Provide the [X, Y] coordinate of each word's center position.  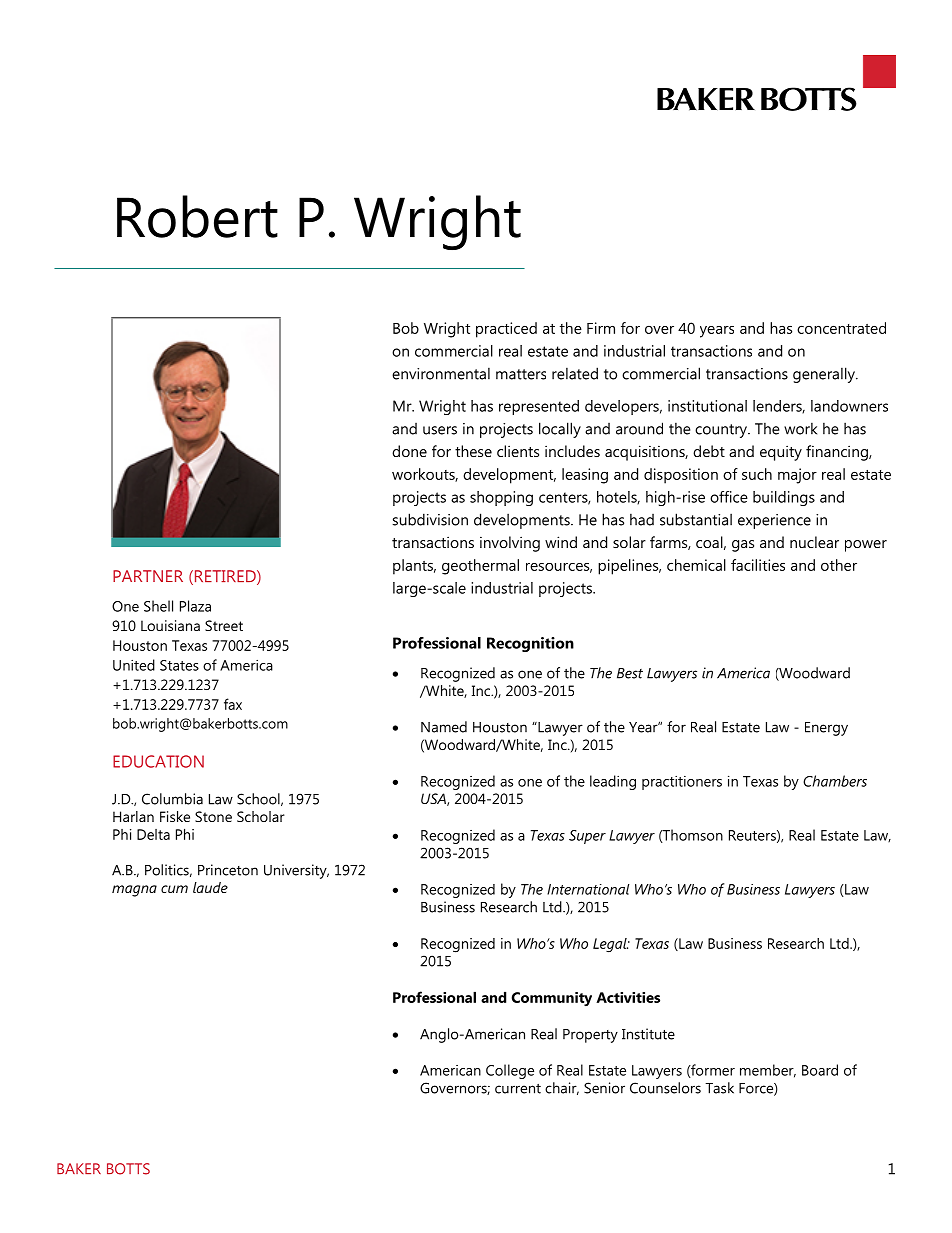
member [768, 1071]
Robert [197, 216]
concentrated [841, 328]
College [510, 1071]
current [518, 1089]
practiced [506, 330]
